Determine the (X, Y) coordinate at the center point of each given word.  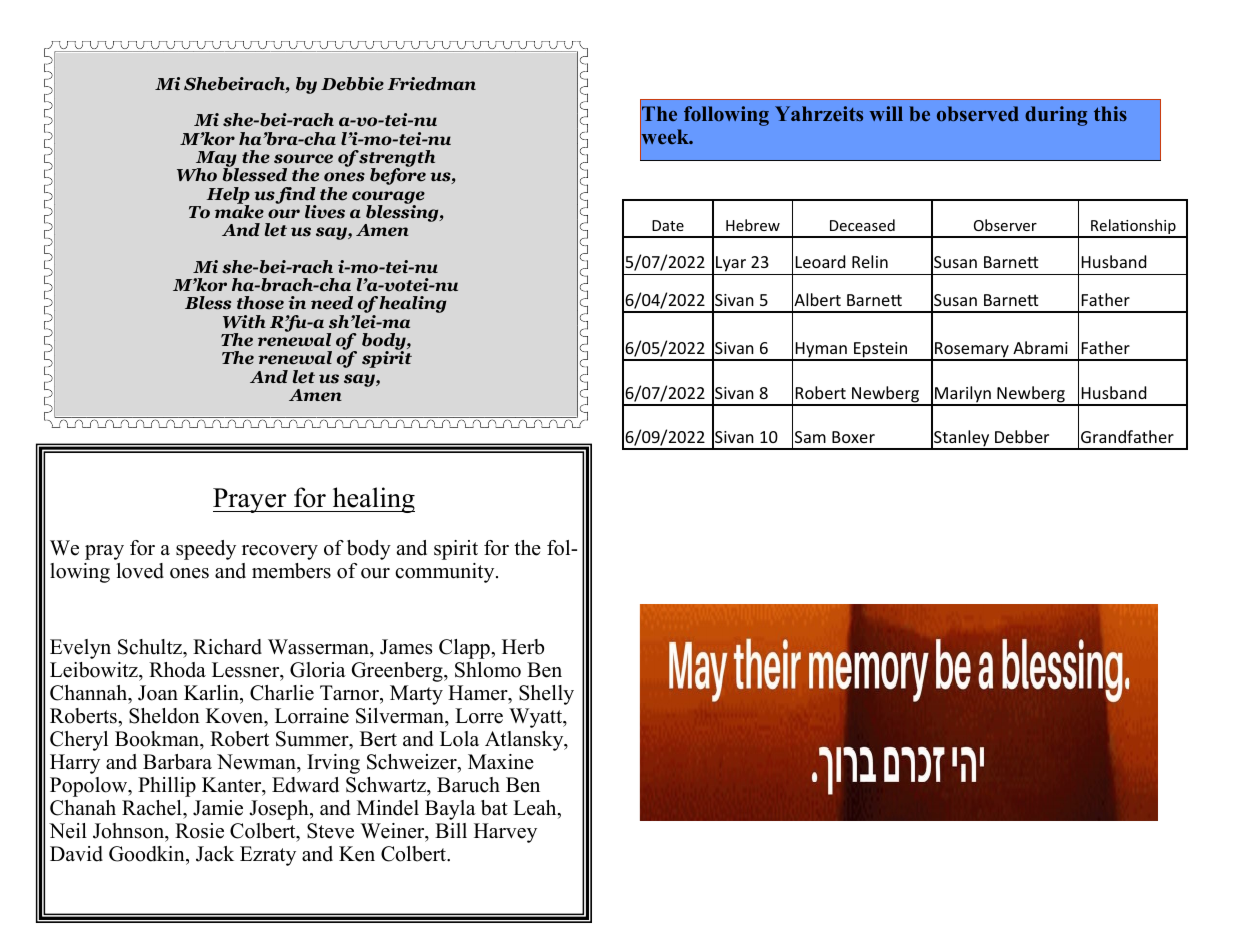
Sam (810, 437)
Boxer (853, 437)
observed (978, 113)
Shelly (546, 695)
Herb (523, 647)
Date (668, 225)
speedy (206, 550)
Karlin (212, 692)
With (244, 321)
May (216, 160)
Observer (1005, 225)
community (446, 573)
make (239, 211)
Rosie (199, 831)
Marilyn (963, 395)
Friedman (431, 84)
